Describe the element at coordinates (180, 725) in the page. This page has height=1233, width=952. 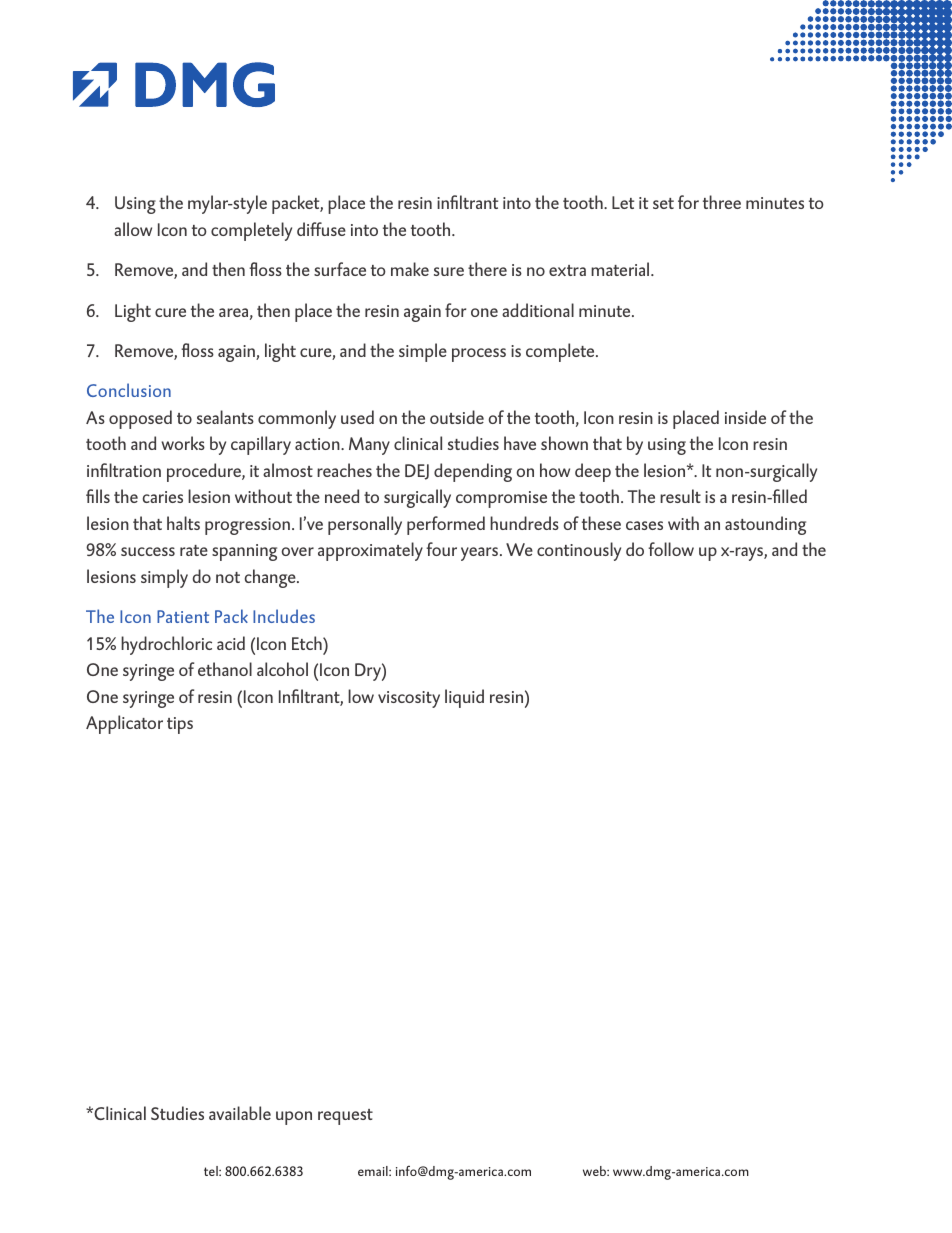
I see `tips` at that location.
